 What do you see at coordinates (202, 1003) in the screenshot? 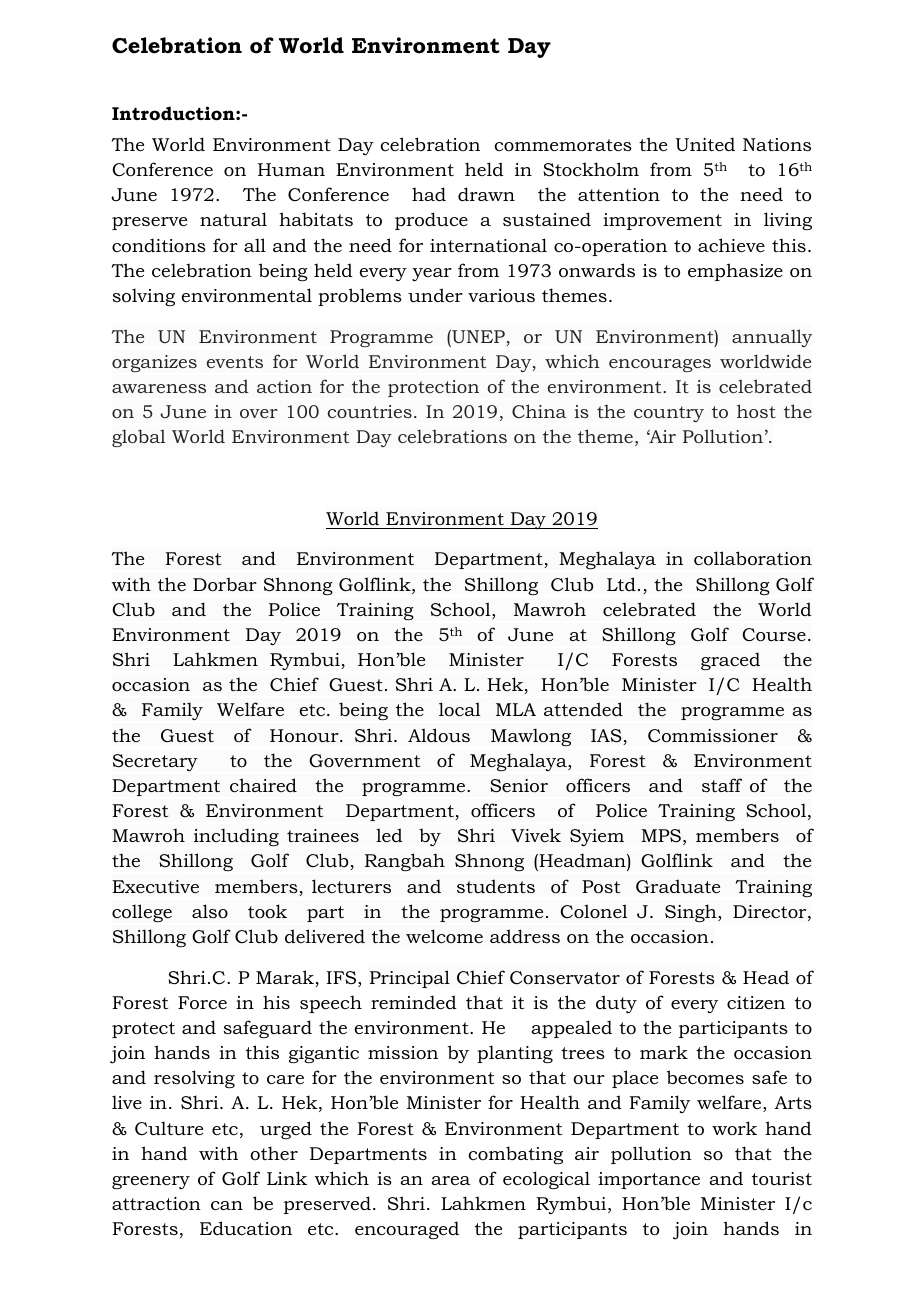
I see `Force` at bounding box center [202, 1003].
